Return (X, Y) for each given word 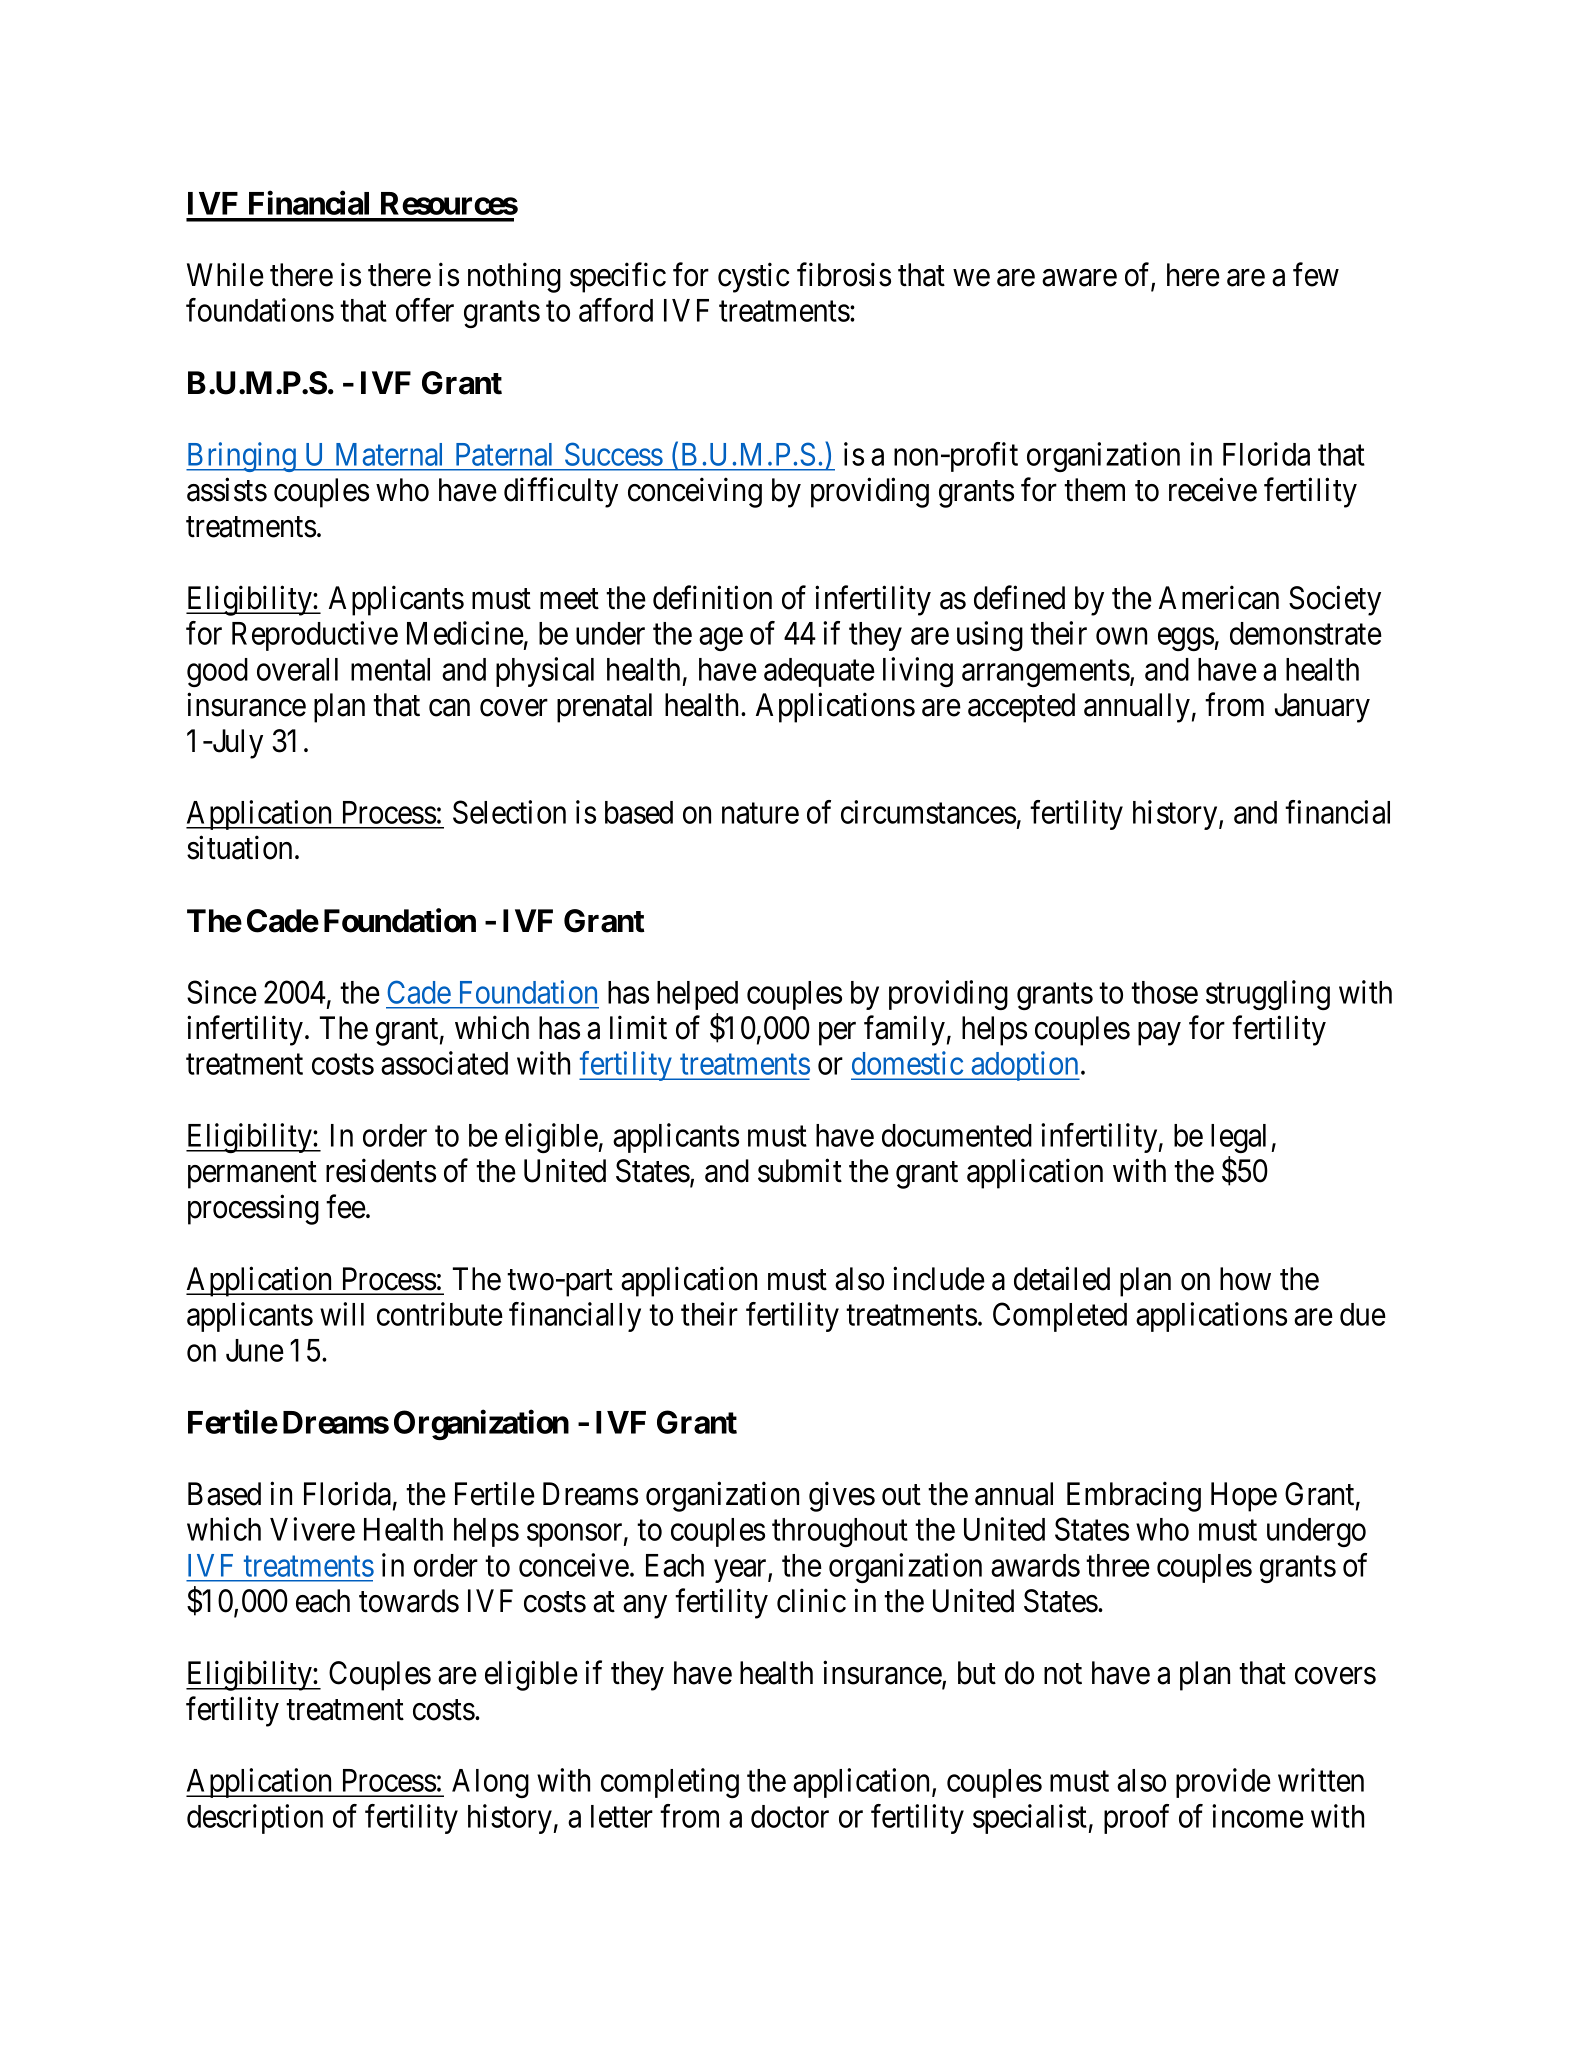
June (255, 1350)
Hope (1244, 1497)
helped (697, 995)
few (1316, 275)
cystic (753, 278)
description (255, 1819)
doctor (790, 1816)
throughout (840, 1532)
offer (425, 310)
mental (390, 669)
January (1322, 708)
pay (1159, 1034)
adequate (819, 672)
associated (444, 1063)
